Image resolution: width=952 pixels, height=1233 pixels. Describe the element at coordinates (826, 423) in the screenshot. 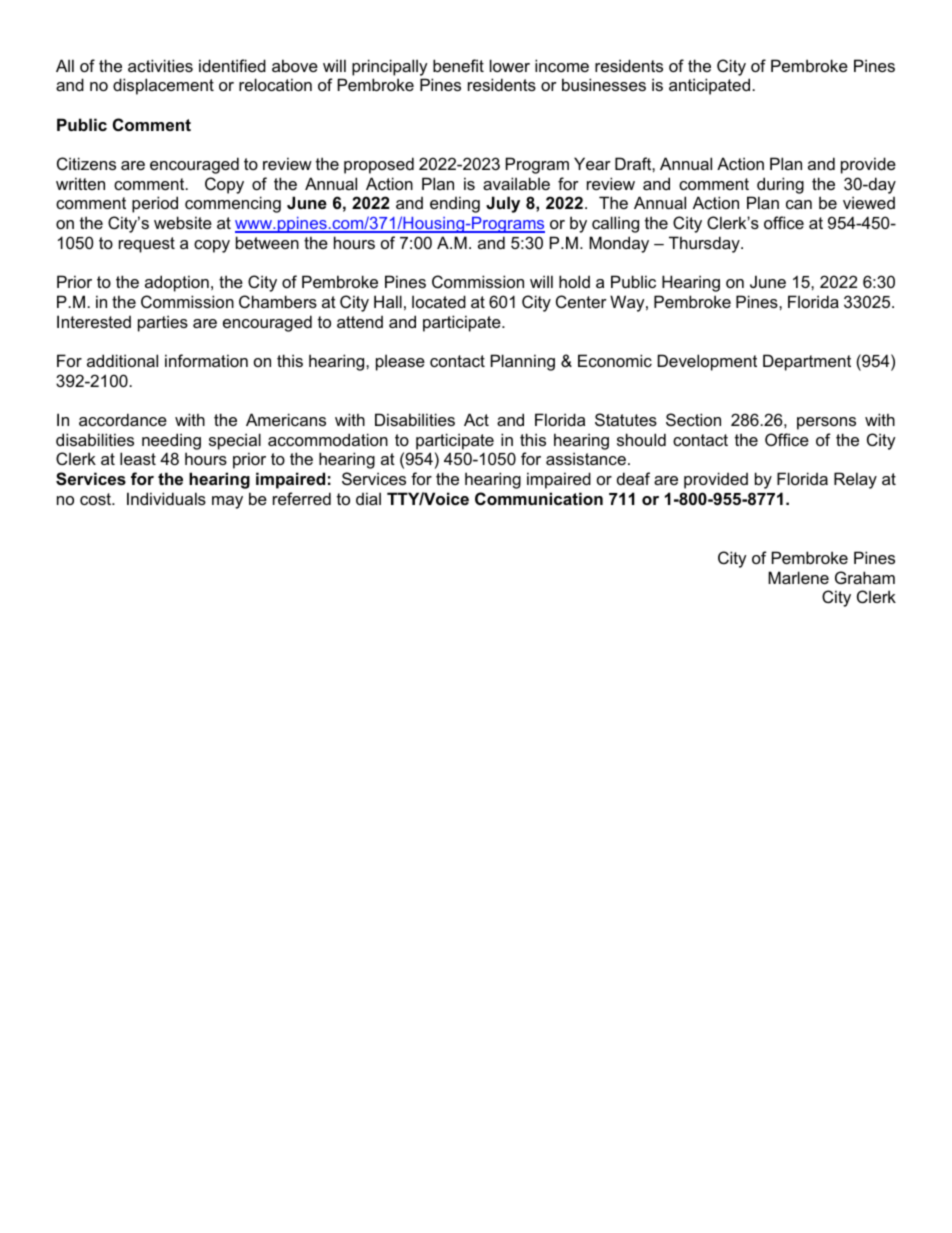

I see `persons` at that location.
